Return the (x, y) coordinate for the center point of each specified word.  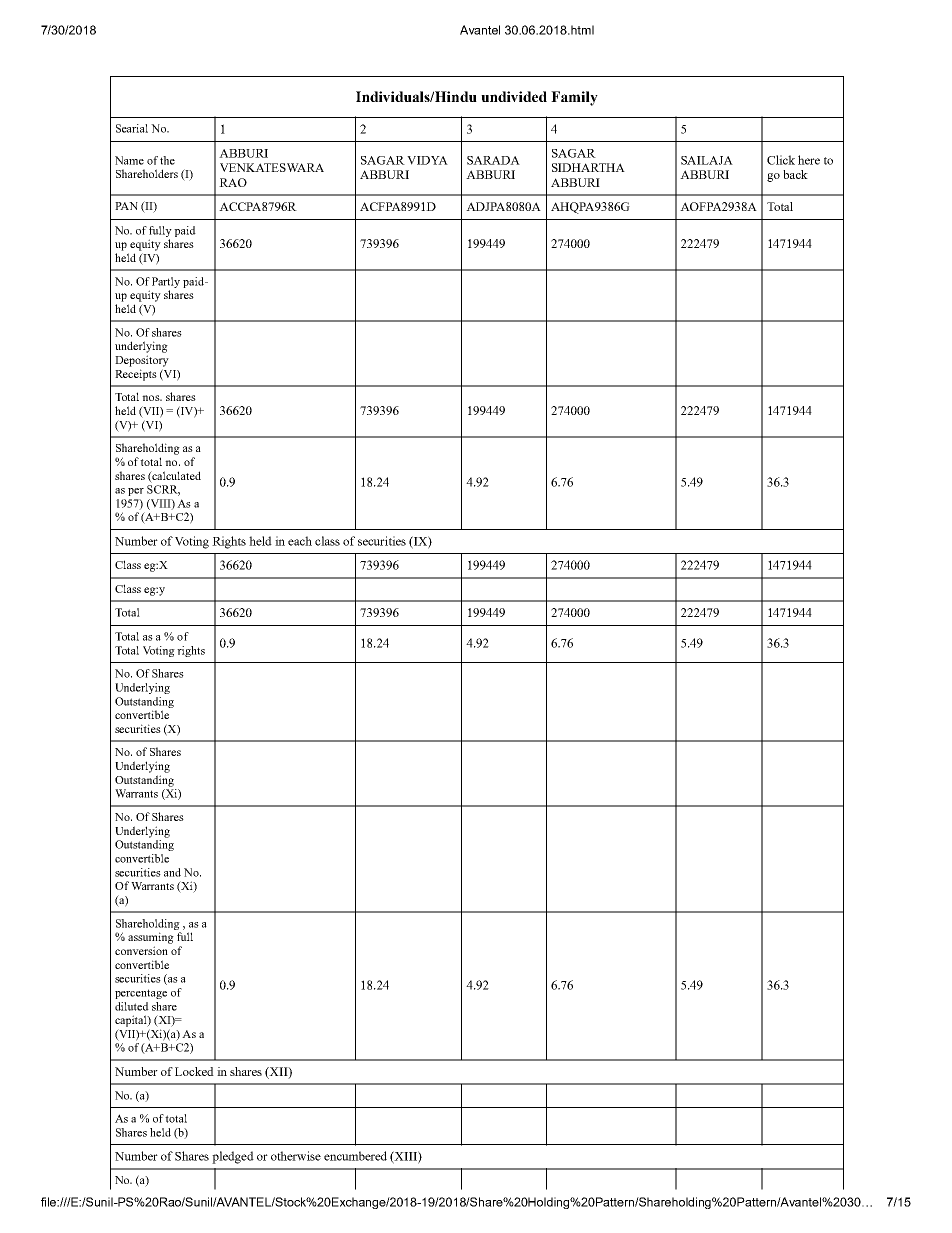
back (795, 174)
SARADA (493, 160)
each (300, 541)
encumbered (355, 1156)
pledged (233, 1157)
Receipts (136, 375)
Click (781, 160)
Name (129, 160)
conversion (141, 950)
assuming (151, 938)
